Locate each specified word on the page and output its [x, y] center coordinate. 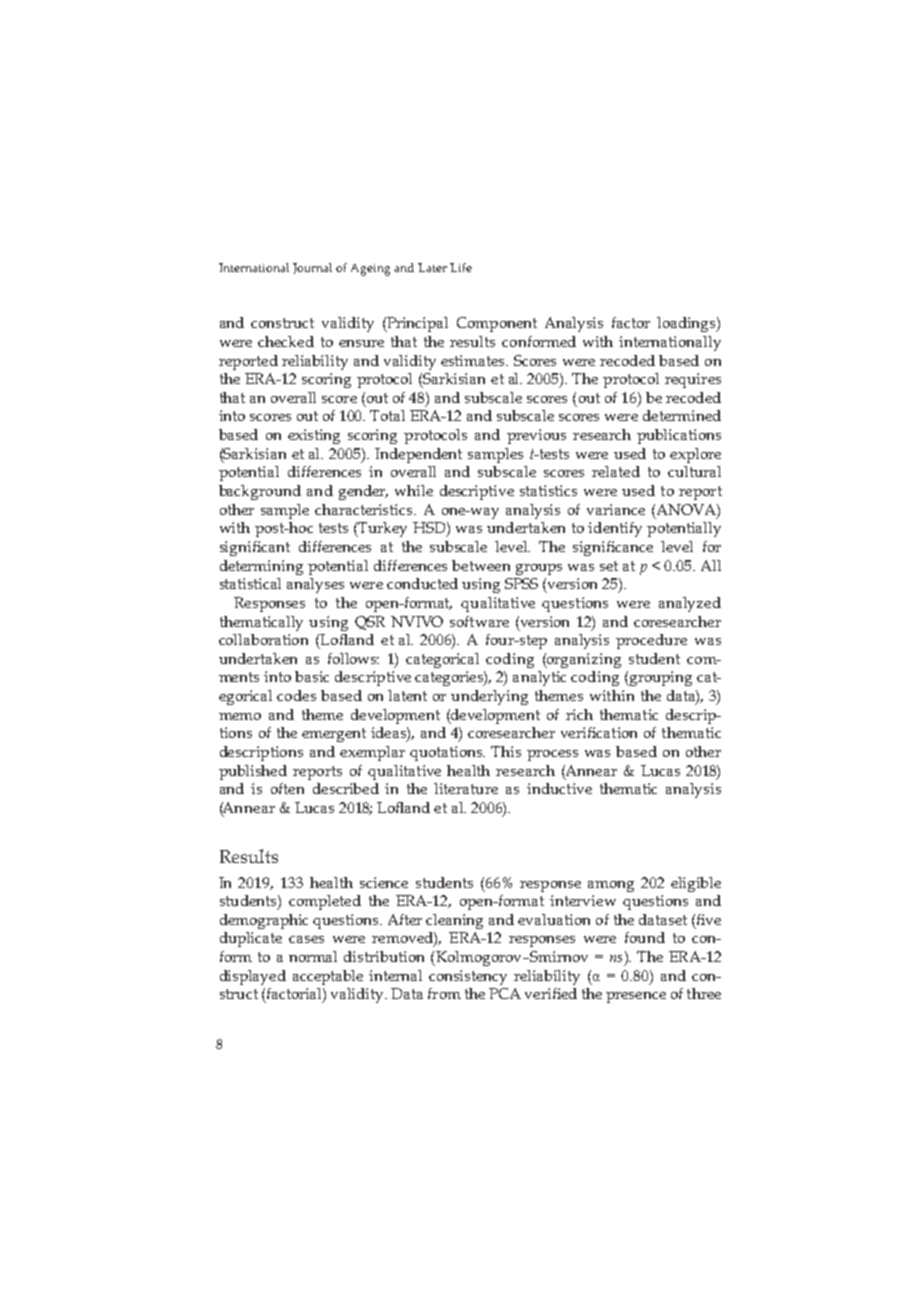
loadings [687, 324]
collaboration [263, 639]
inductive [559, 788]
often [287, 788]
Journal [312, 268]
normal [313, 956]
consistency [468, 977]
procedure [651, 641]
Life [461, 267]
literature [466, 788]
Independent [418, 455]
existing [314, 436]
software [479, 621]
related [616, 471]
